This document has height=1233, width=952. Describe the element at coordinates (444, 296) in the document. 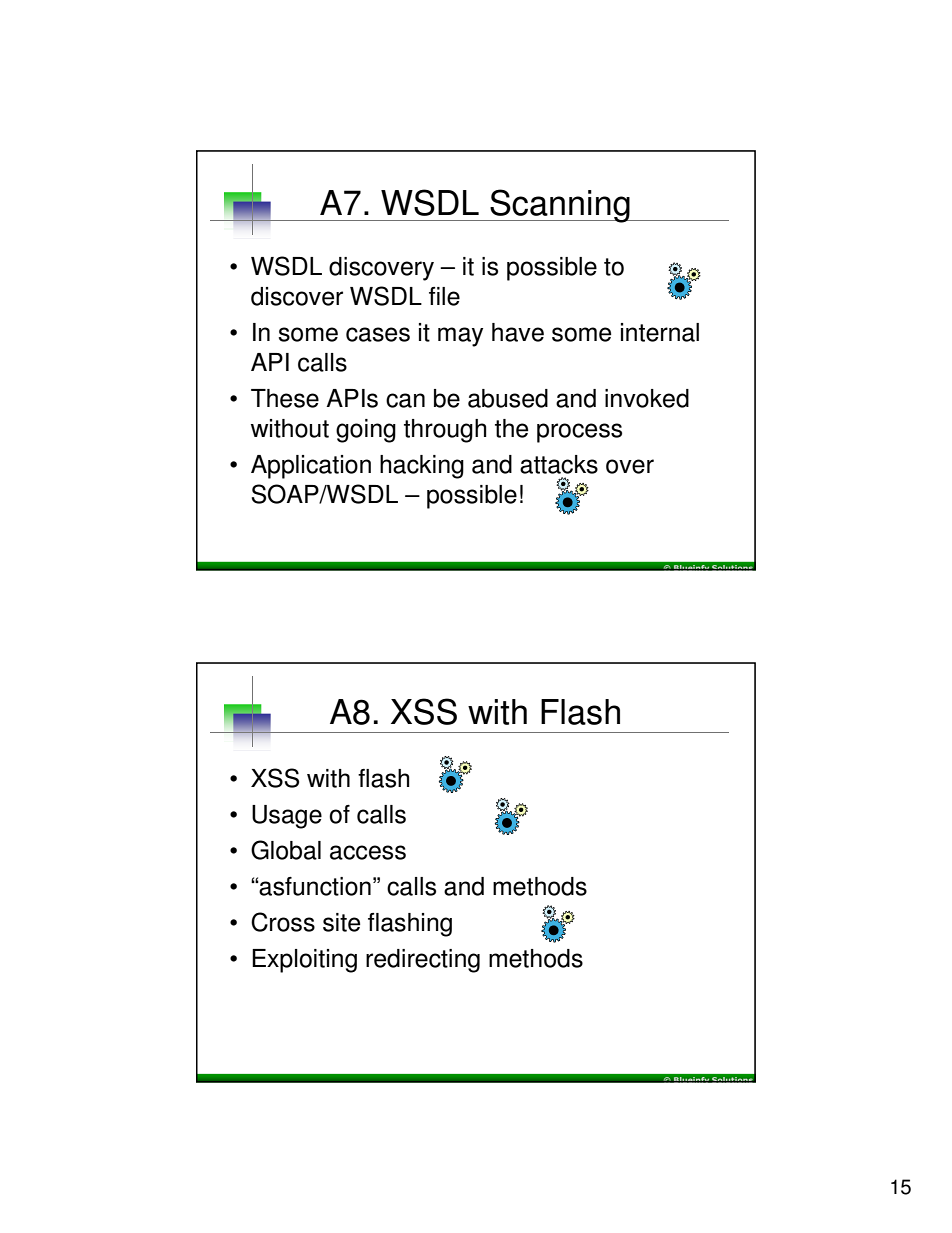

I see `file` at that location.
